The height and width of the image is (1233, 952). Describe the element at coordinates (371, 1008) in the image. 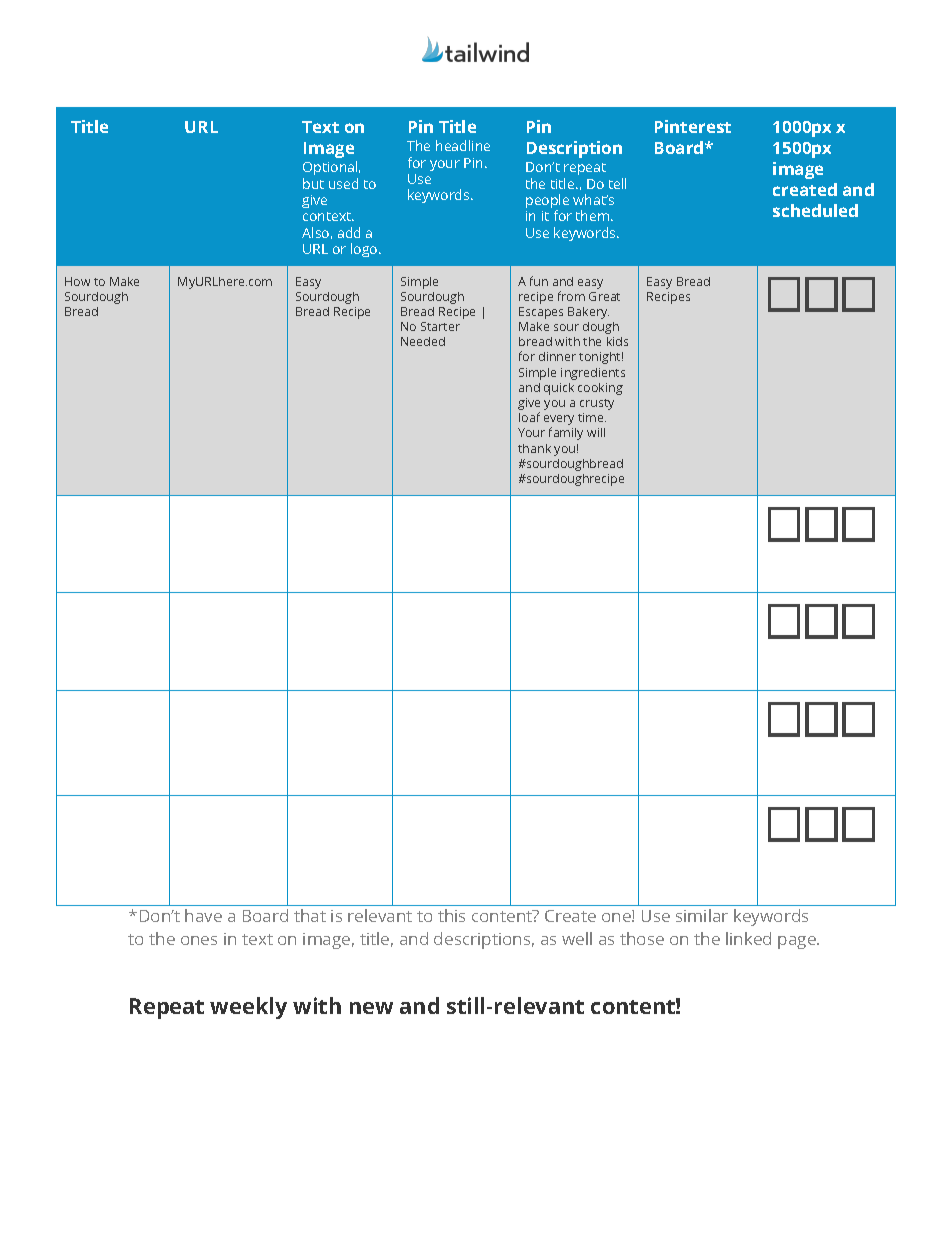

I see `new` at that location.
